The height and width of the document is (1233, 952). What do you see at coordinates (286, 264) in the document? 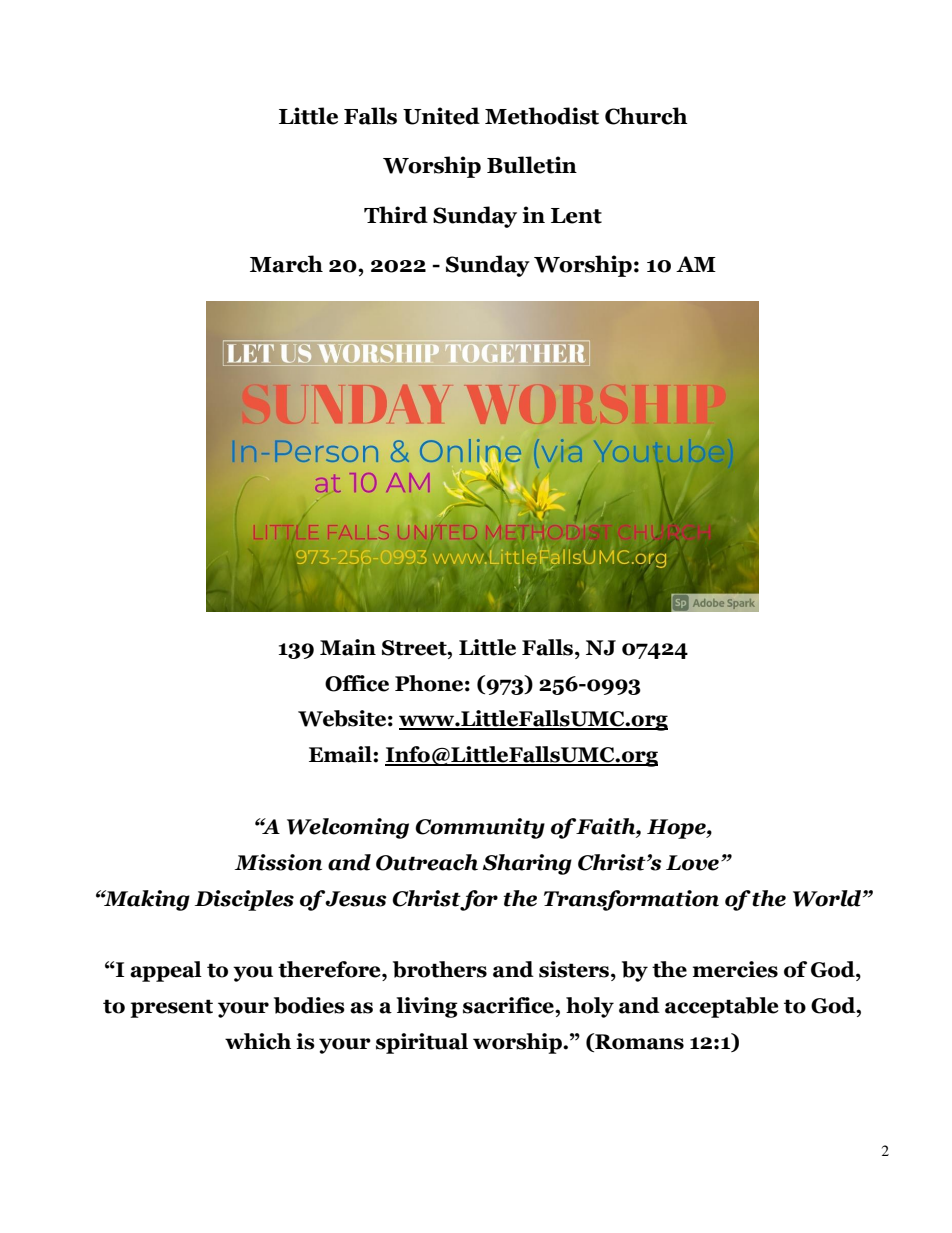
I see `March` at bounding box center [286, 264].
